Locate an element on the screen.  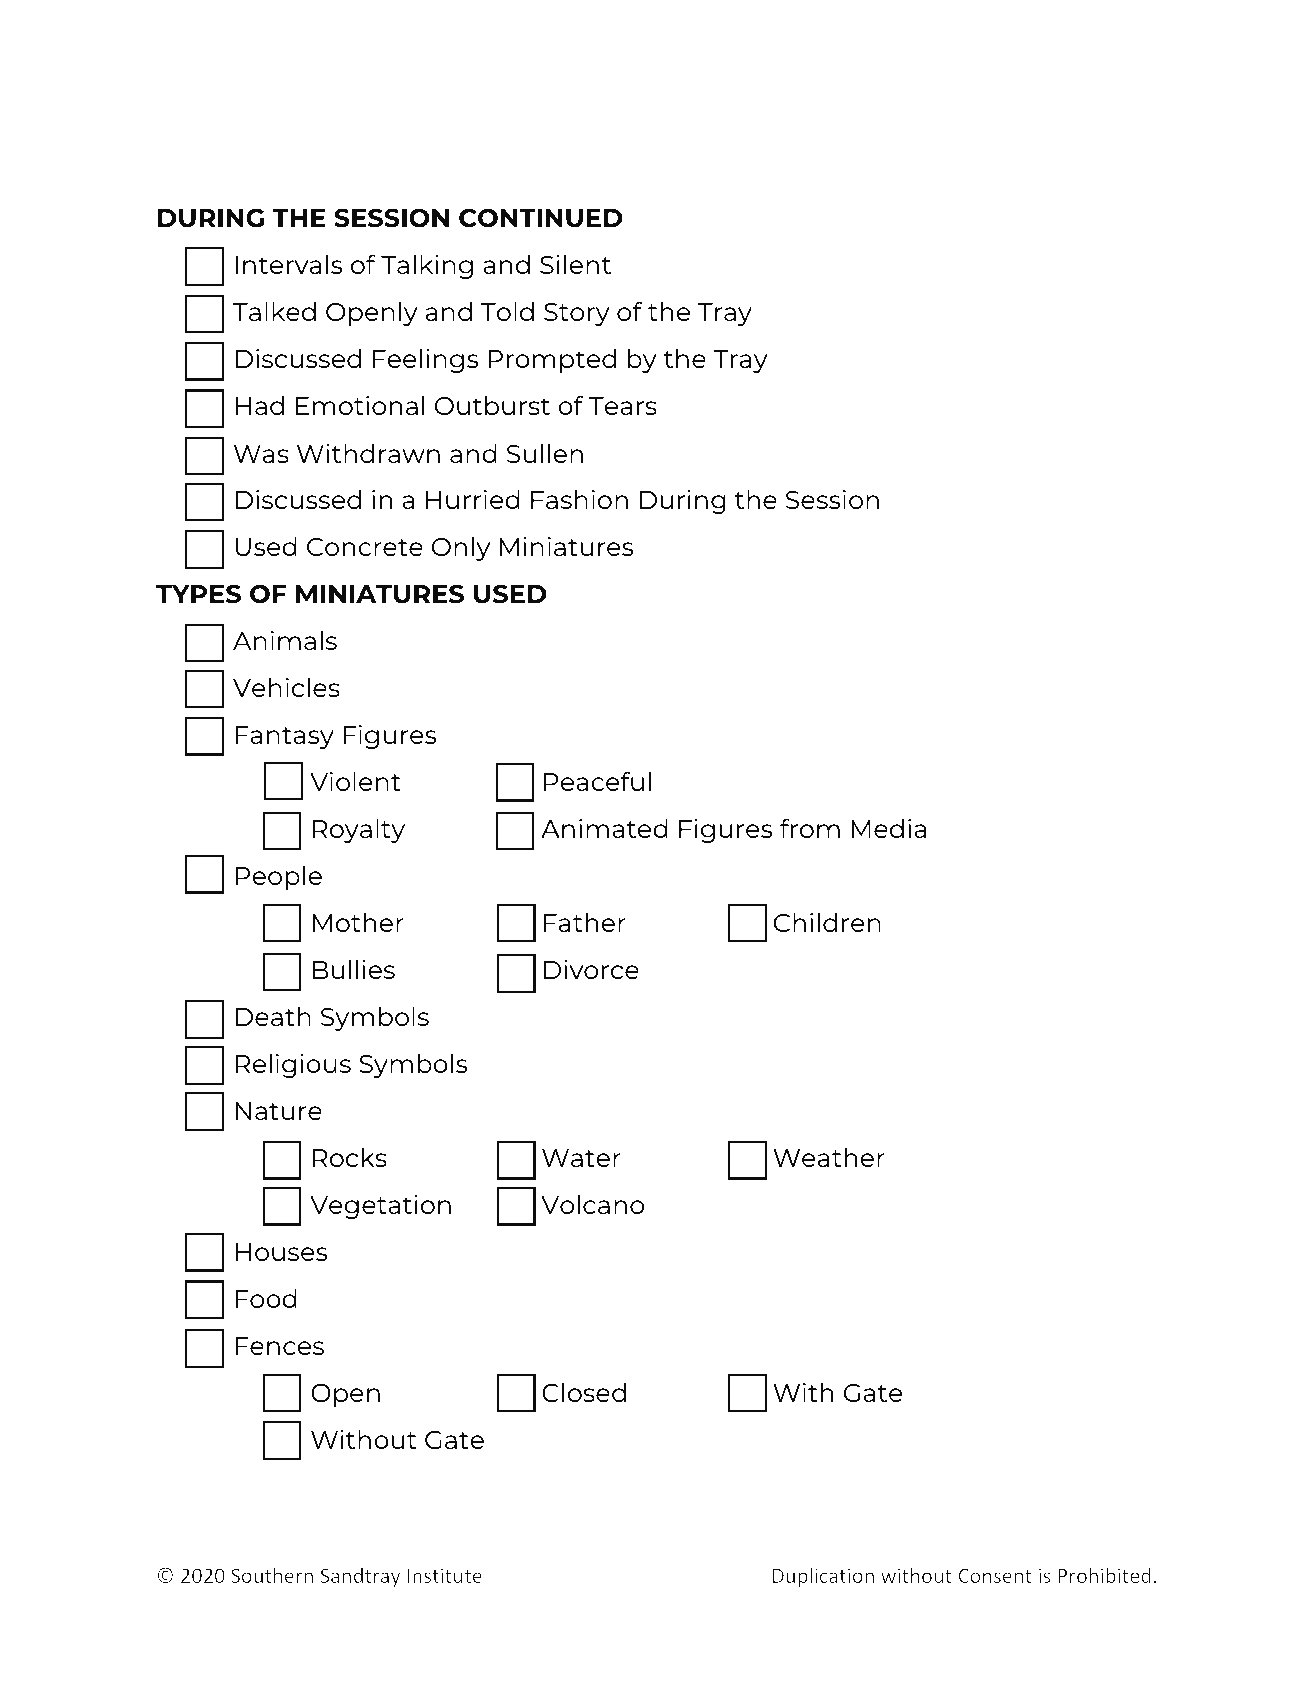
Southern is located at coordinates (272, 1575).
